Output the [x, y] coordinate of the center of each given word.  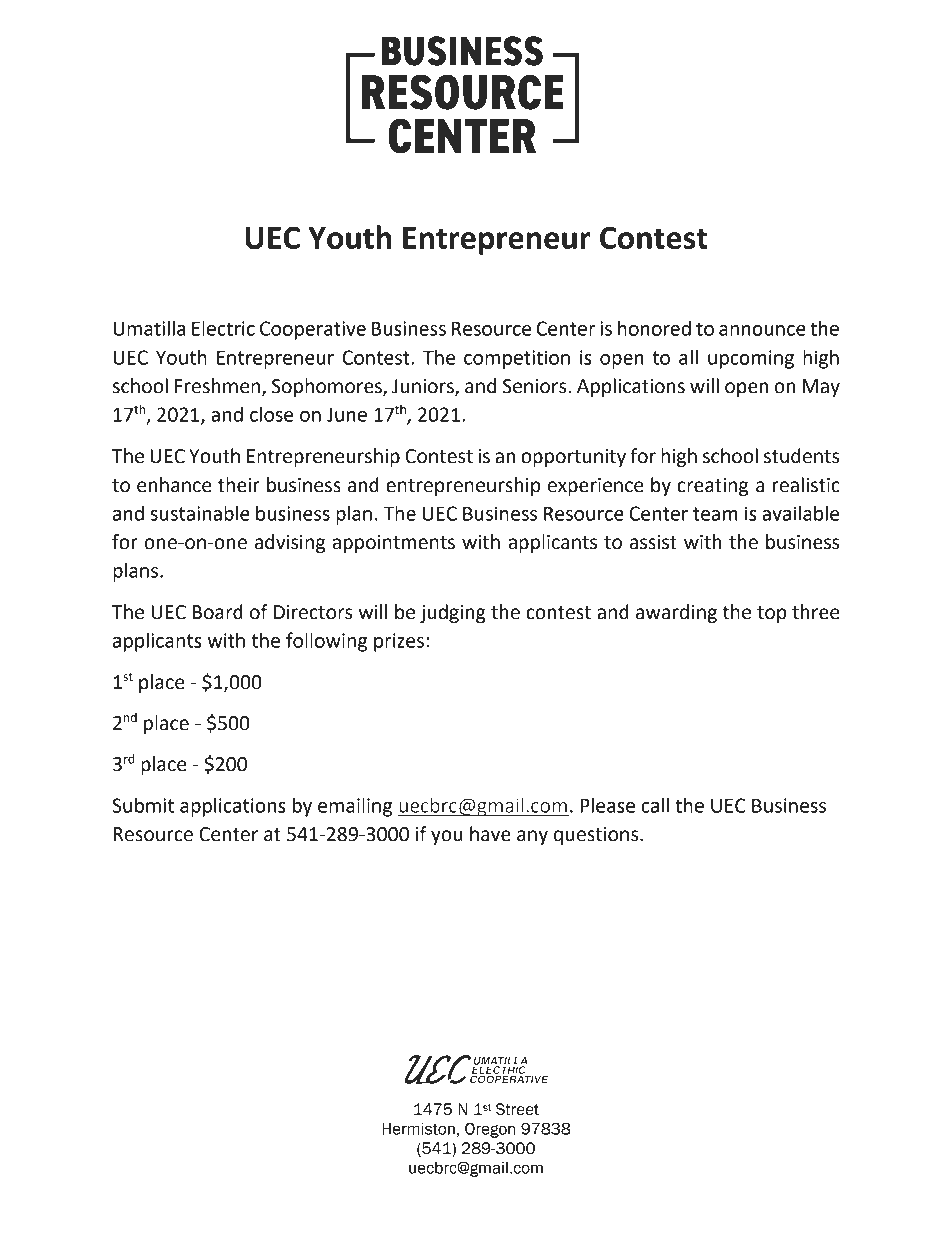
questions [597, 836]
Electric [223, 328]
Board [218, 612]
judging [453, 613]
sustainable [200, 513]
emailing [355, 807]
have [490, 834]
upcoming [751, 359]
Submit [143, 805]
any [532, 837]
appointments [394, 544]
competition [517, 359]
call [655, 805]
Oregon [490, 1130]
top [771, 614]
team [715, 514]
